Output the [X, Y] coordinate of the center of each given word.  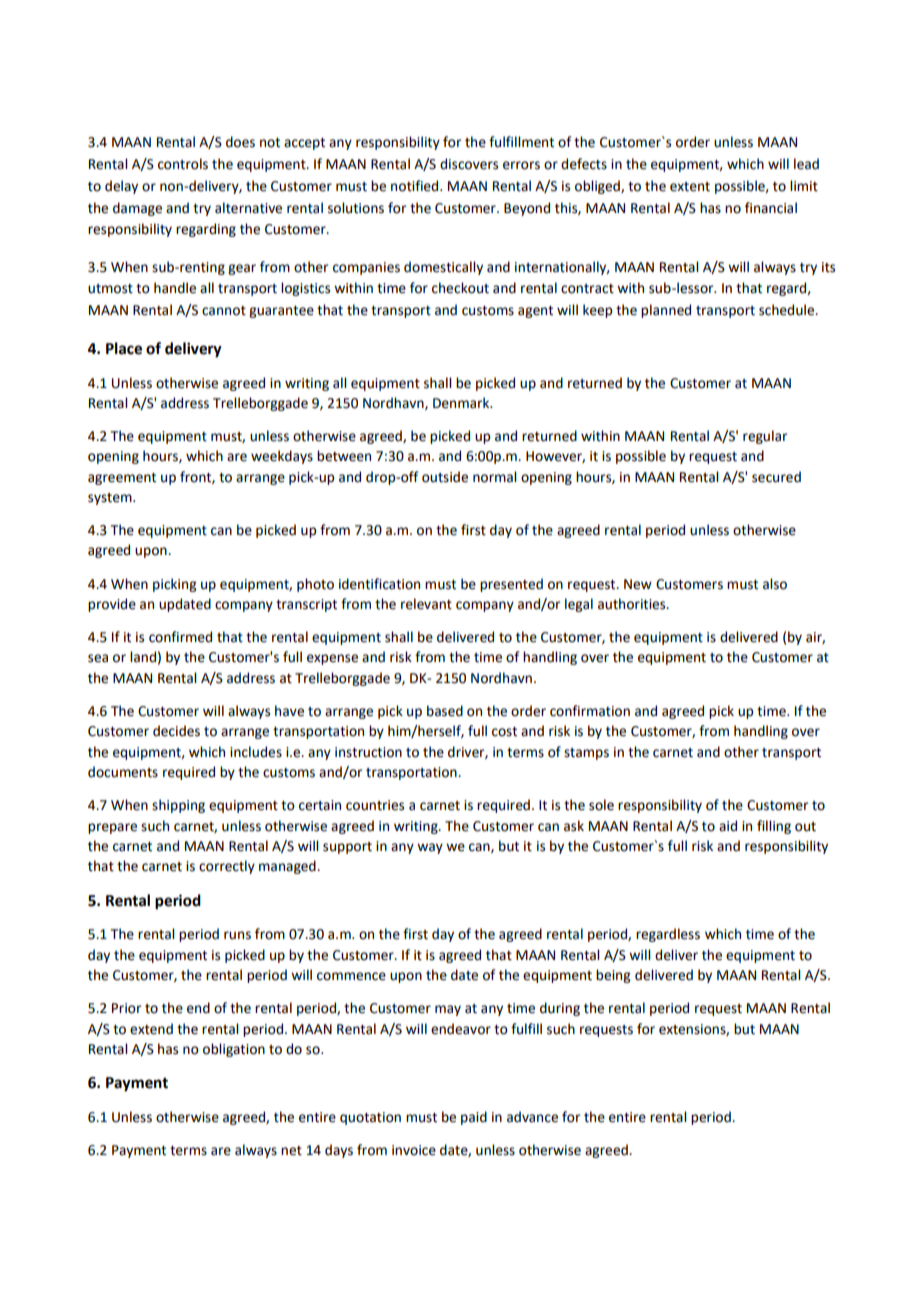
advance [532, 1117]
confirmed [180, 637]
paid [474, 1118]
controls [183, 164]
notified [416, 186]
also [775, 584]
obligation [234, 1050]
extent [690, 187]
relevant [426, 604]
